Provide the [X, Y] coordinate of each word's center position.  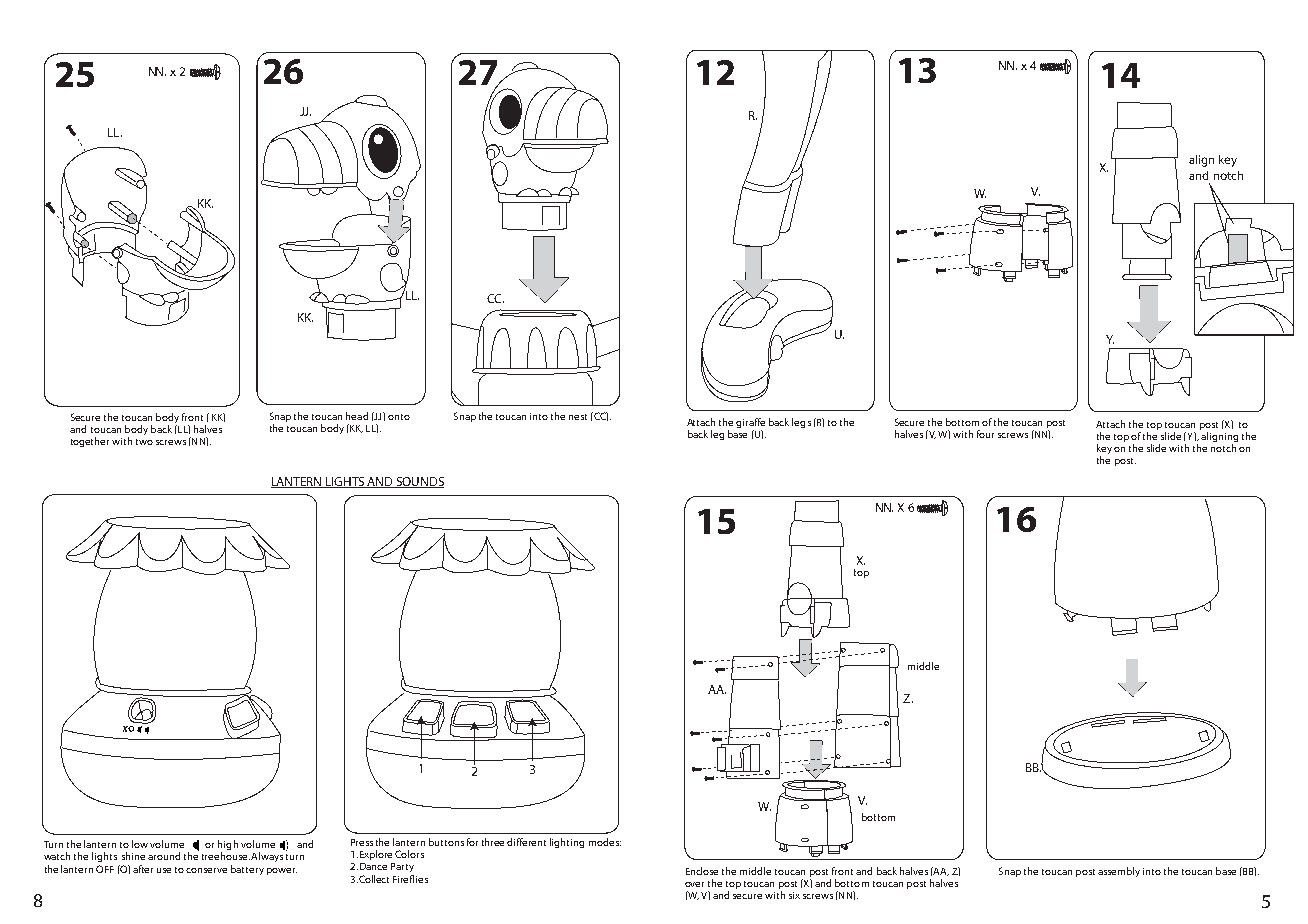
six [794, 895]
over [694, 884]
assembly [1119, 872]
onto [399, 417]
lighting [567, 843]
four [985, 434]
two [144, 442]
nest [578, 417]
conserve [206, 870]
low [140, 844]
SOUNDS [419, 482]
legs [801, 423]
